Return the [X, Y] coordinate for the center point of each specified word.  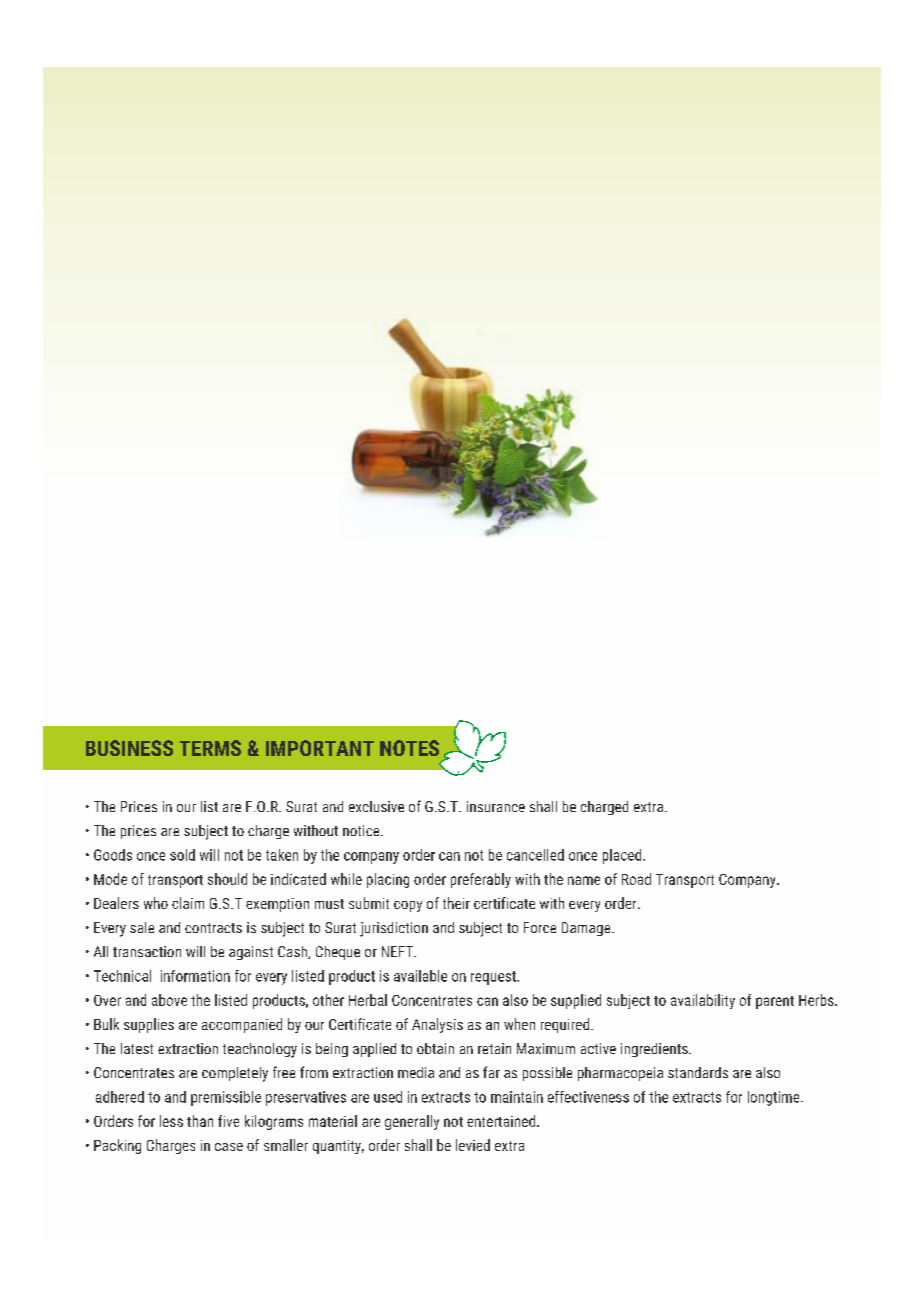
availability [703, 1001]
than [200, 1121]
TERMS [210, 748]
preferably [481, 880]
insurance [496, 806]
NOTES [409, 748]
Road [636, 879]
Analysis [437, 1025]
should [227, 879]
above [169, 1000]
